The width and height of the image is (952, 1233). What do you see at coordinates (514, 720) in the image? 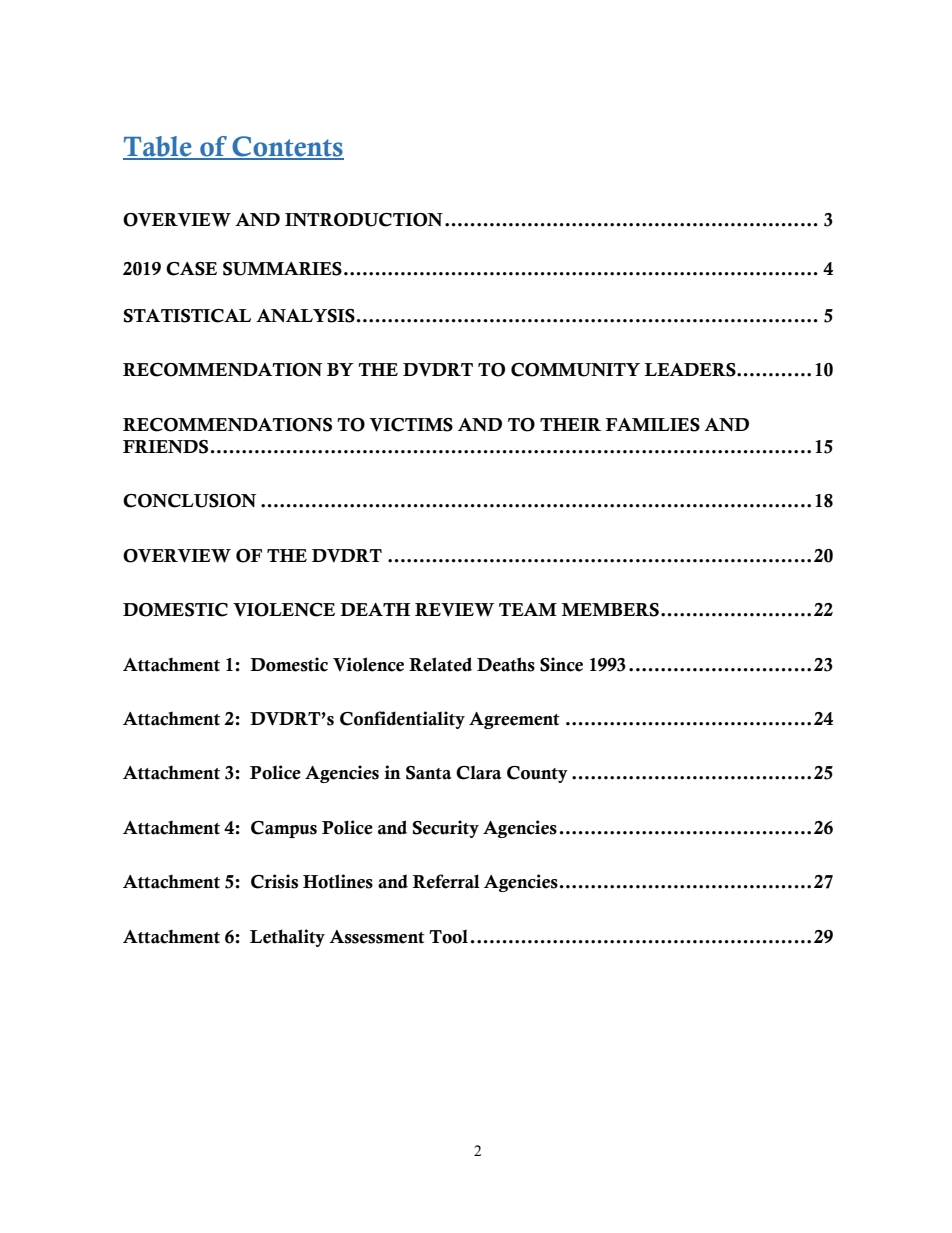
I see `Agreement` at bounding box center [514, 720].
